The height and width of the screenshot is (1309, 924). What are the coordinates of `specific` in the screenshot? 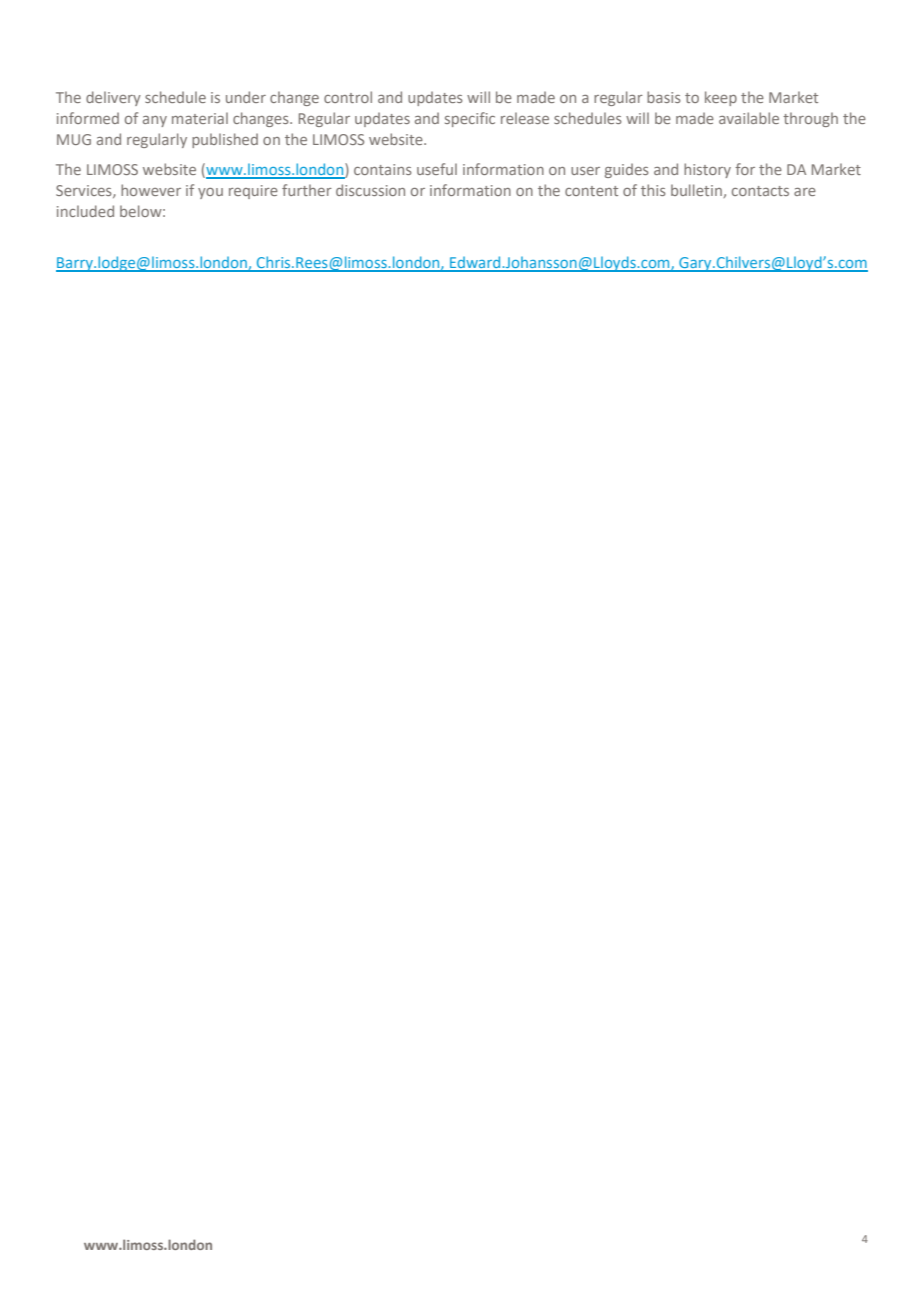 It's located at (470, 119).
